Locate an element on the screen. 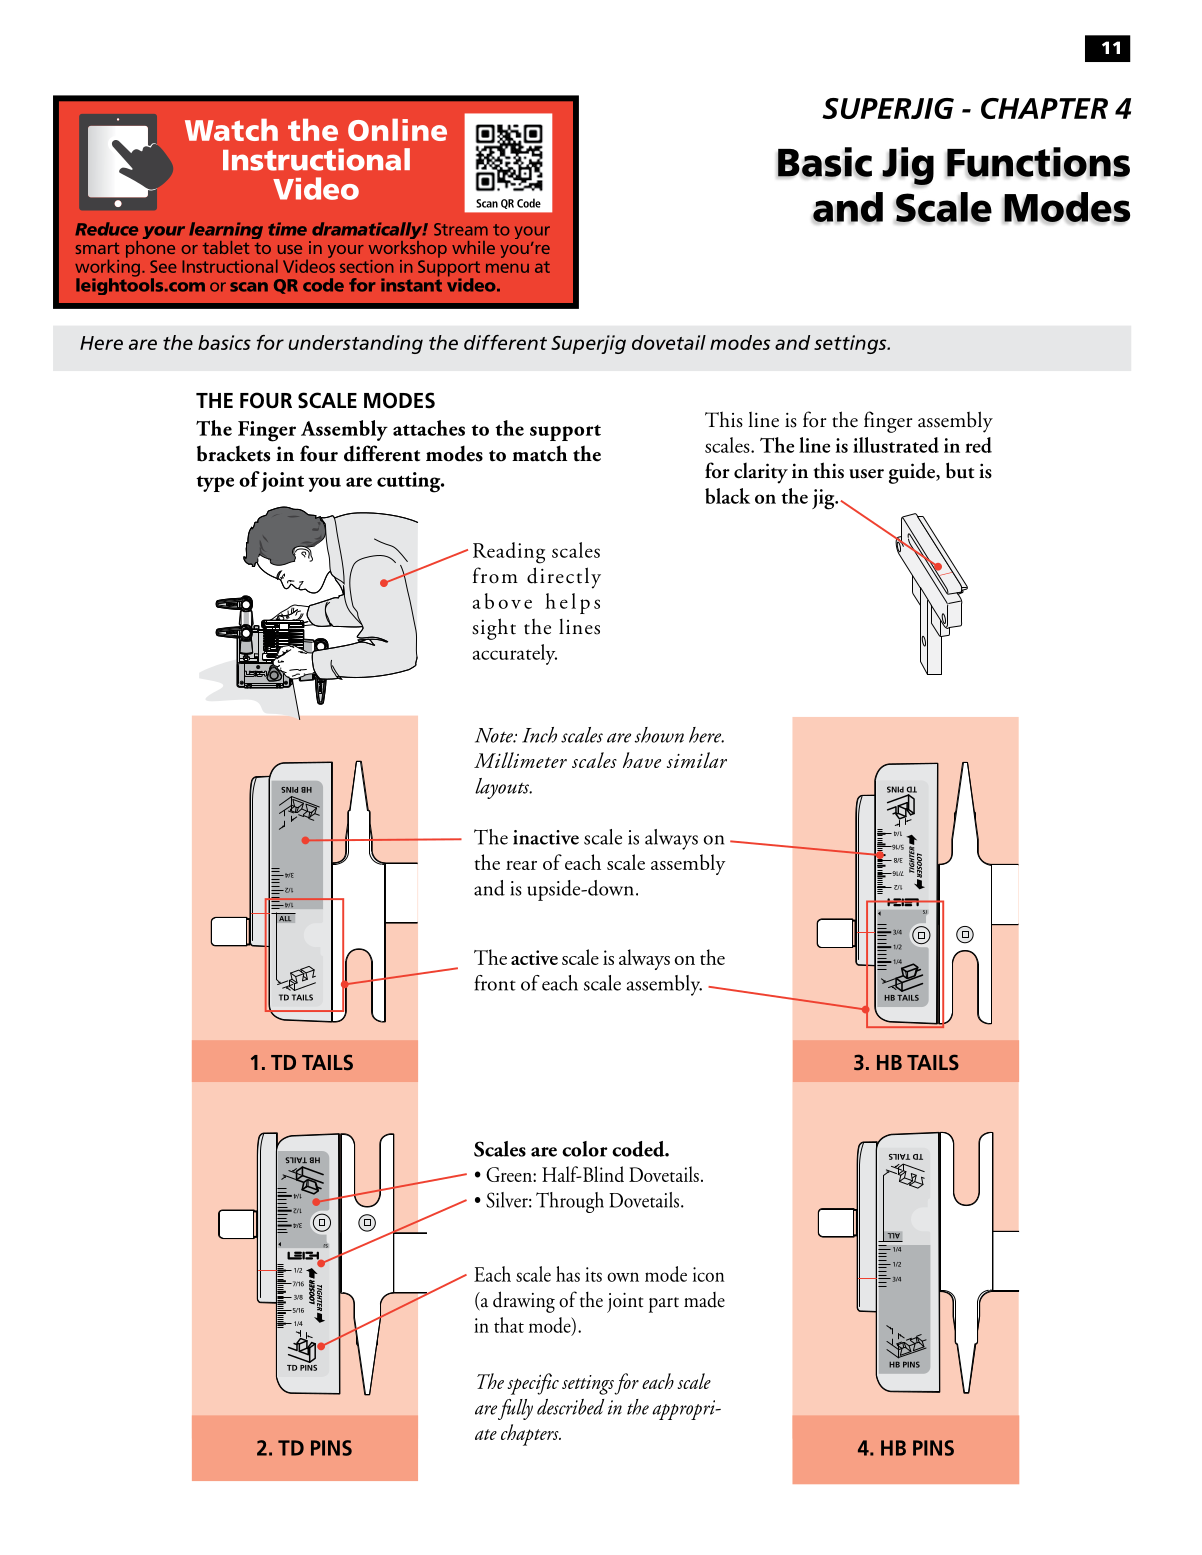 The height and width of the screenshot is (1555, 1202). similar is located at coordinates (697, 760).
